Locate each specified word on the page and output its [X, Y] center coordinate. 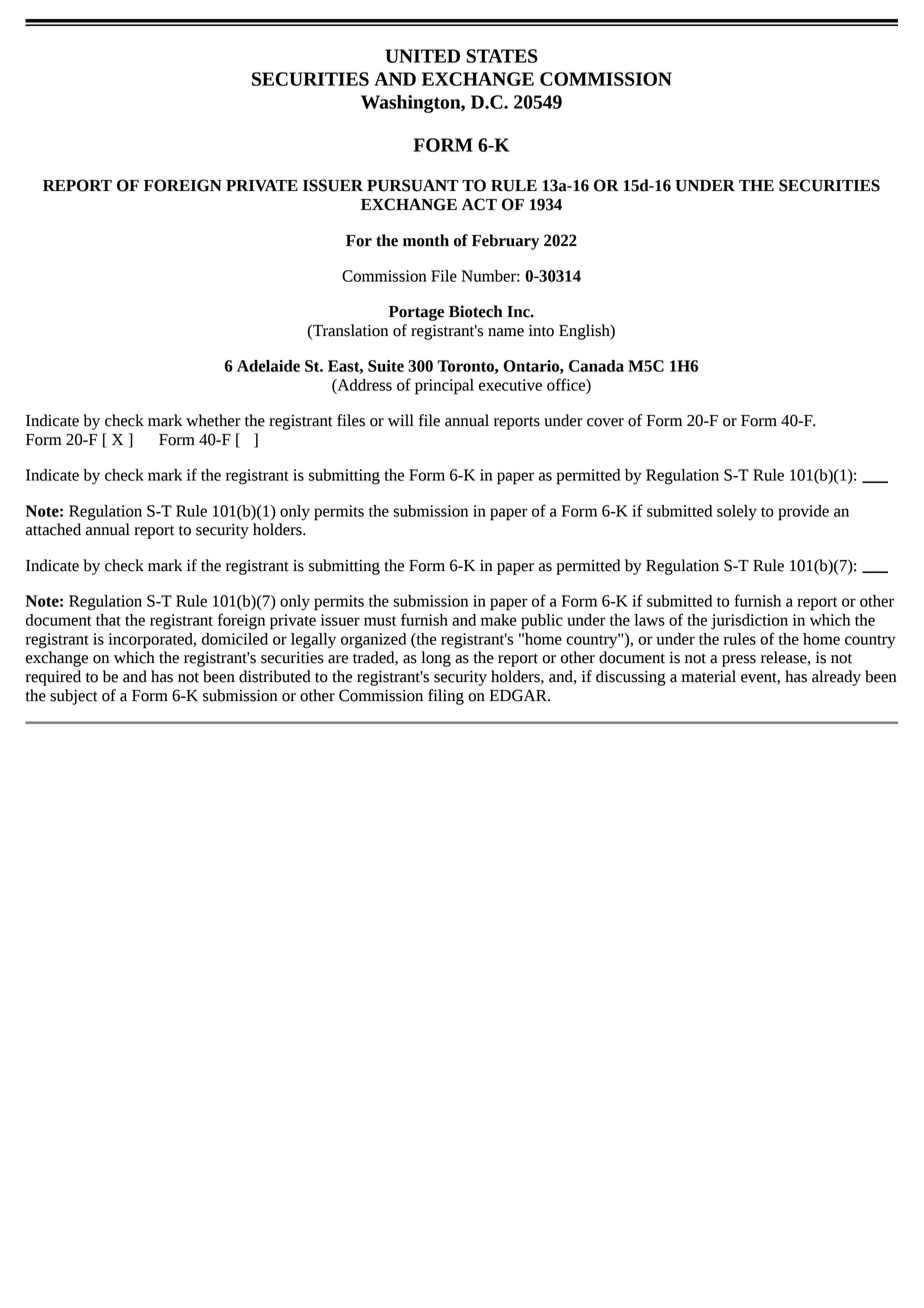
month [426, 240]
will [401, 420]
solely [737, 513]
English [585, 332]
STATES [502, 56]
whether [213, 420]
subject [74, 697]
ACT [479, 204]
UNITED [422, 56]
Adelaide [268, 366]
